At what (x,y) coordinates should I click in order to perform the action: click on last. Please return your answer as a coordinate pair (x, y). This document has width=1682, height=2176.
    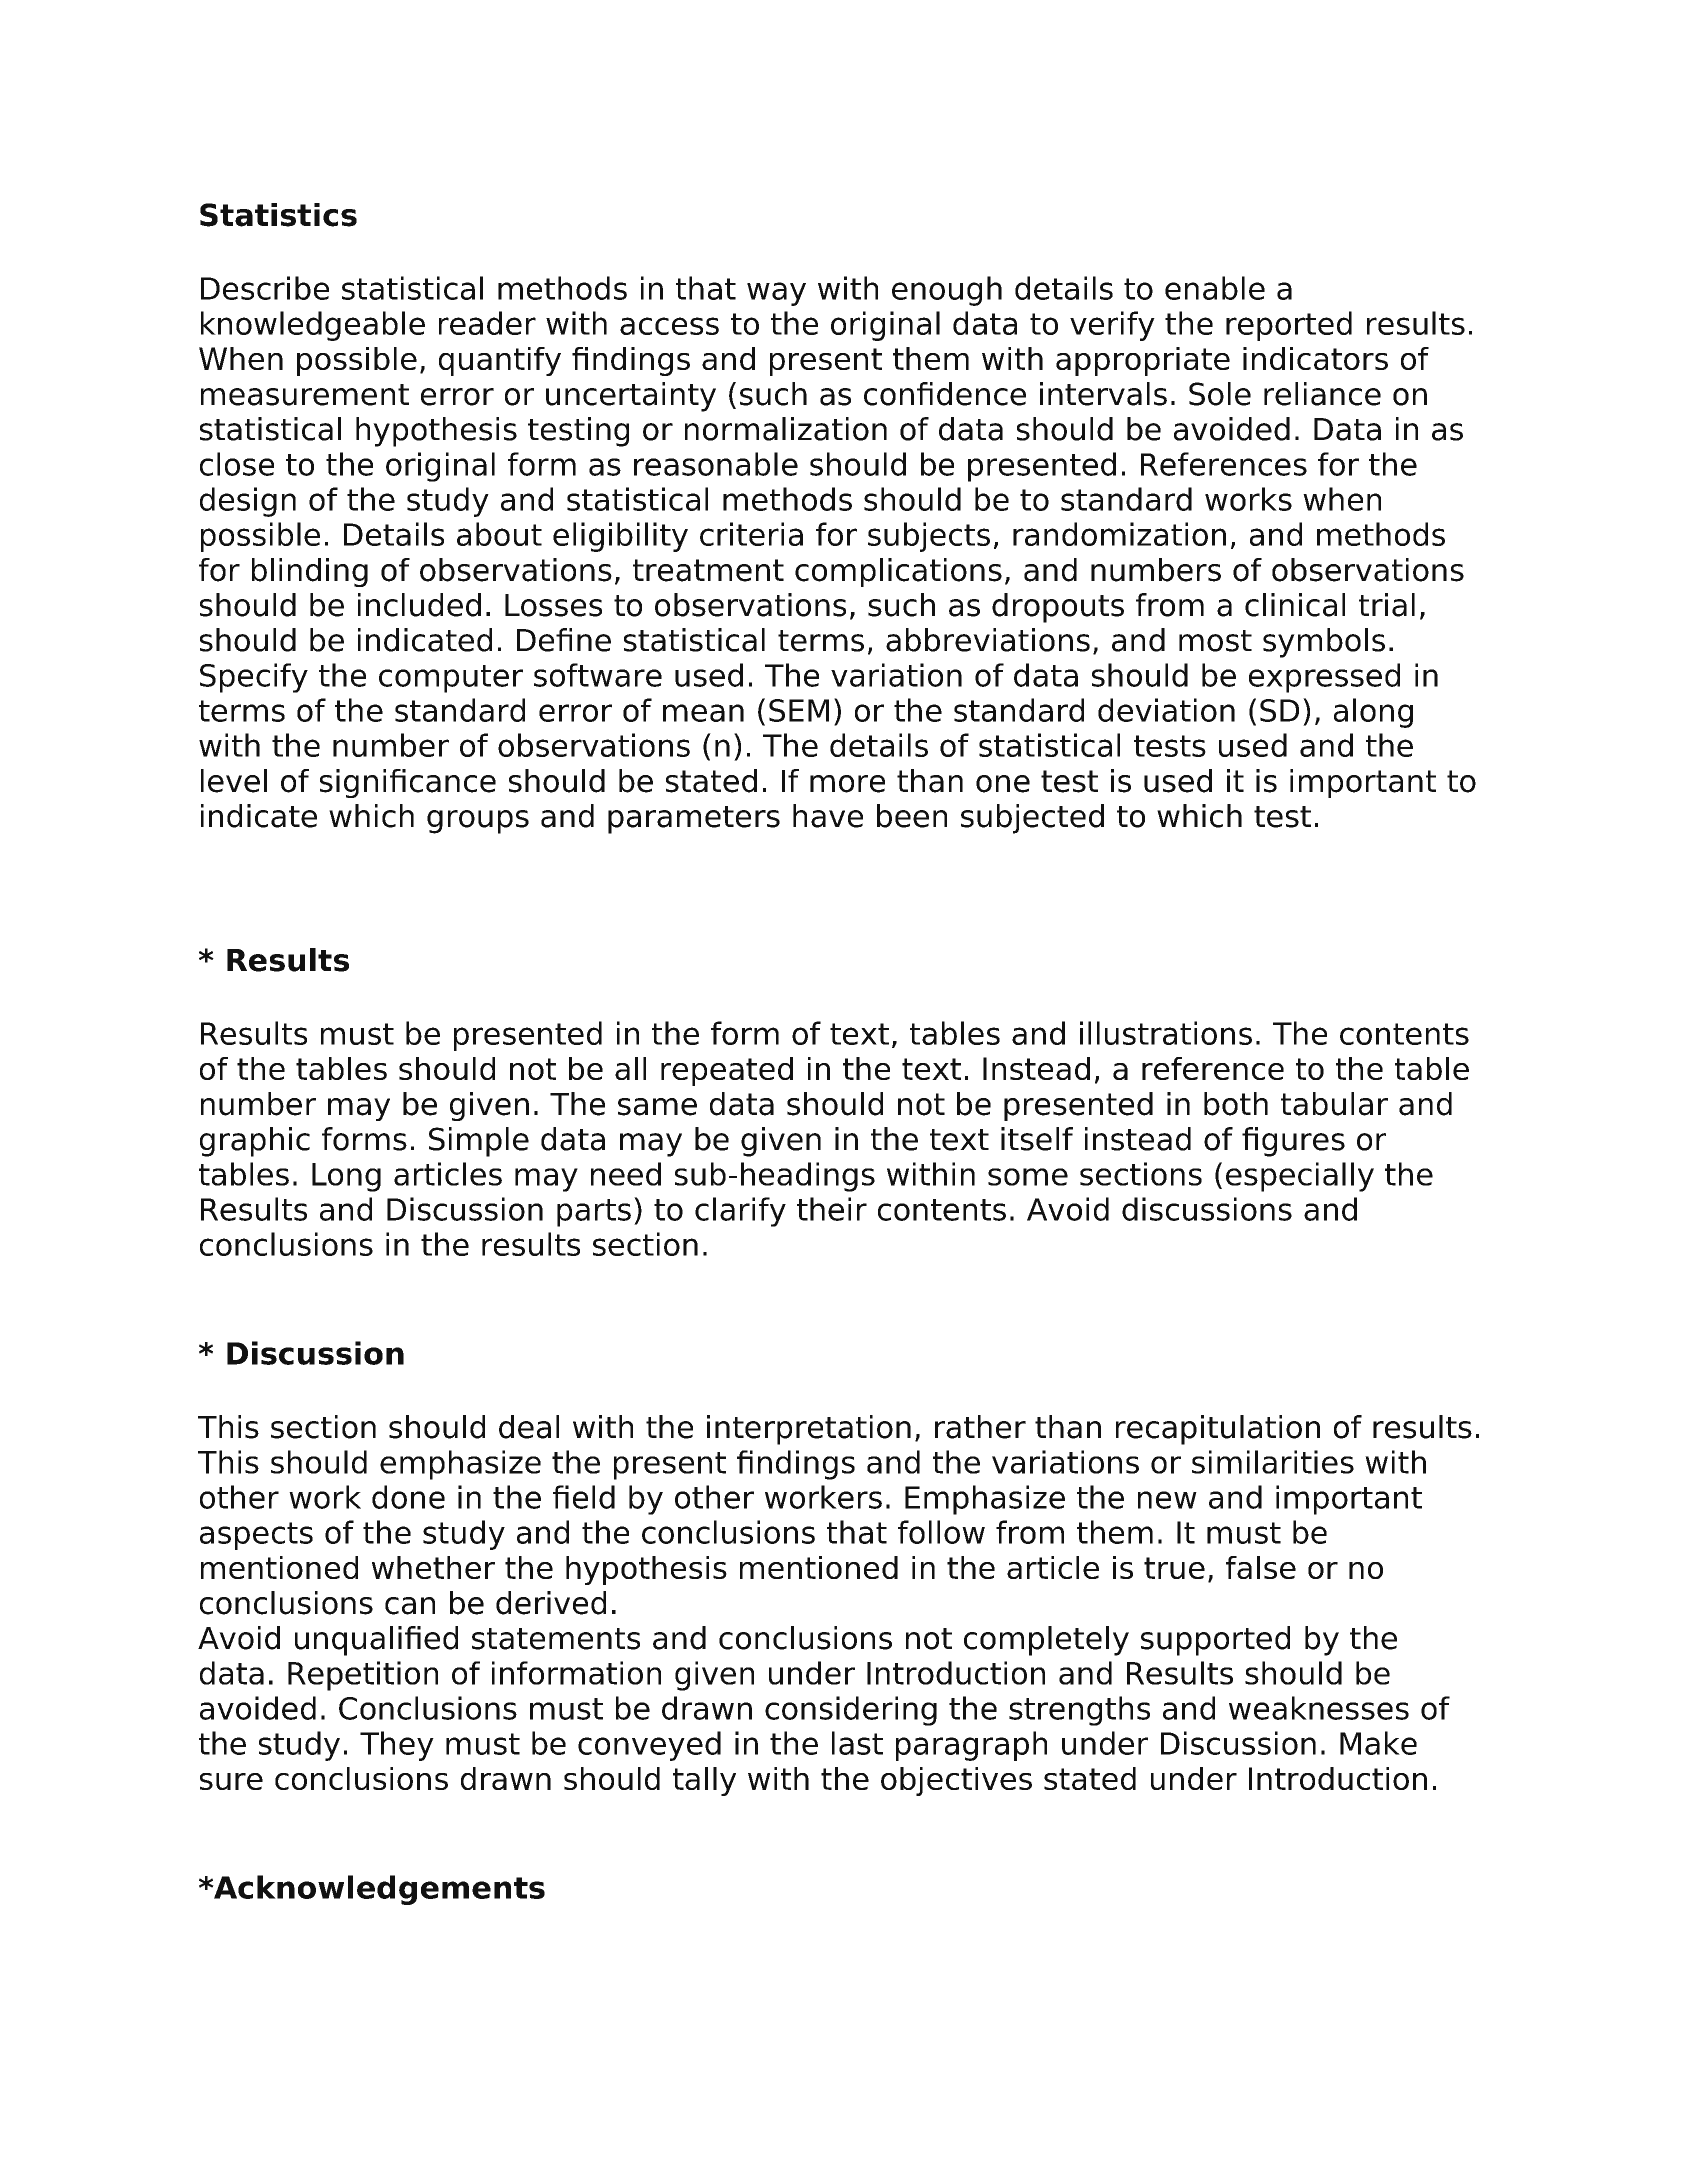
    Looking at the image, I should click on (857, 1743).
